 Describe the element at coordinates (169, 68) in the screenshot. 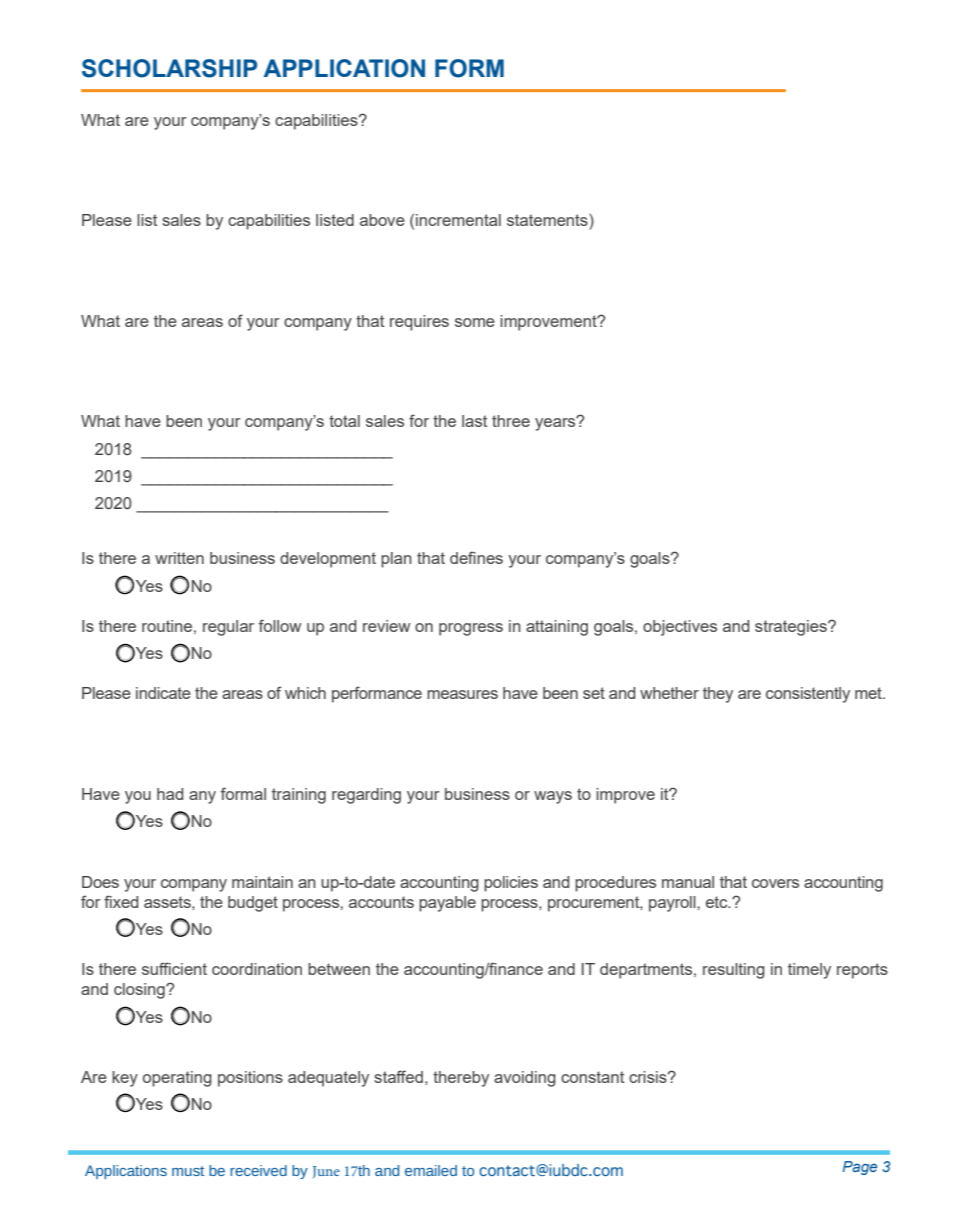

I see `SCHOLARSHIP` at that location.
